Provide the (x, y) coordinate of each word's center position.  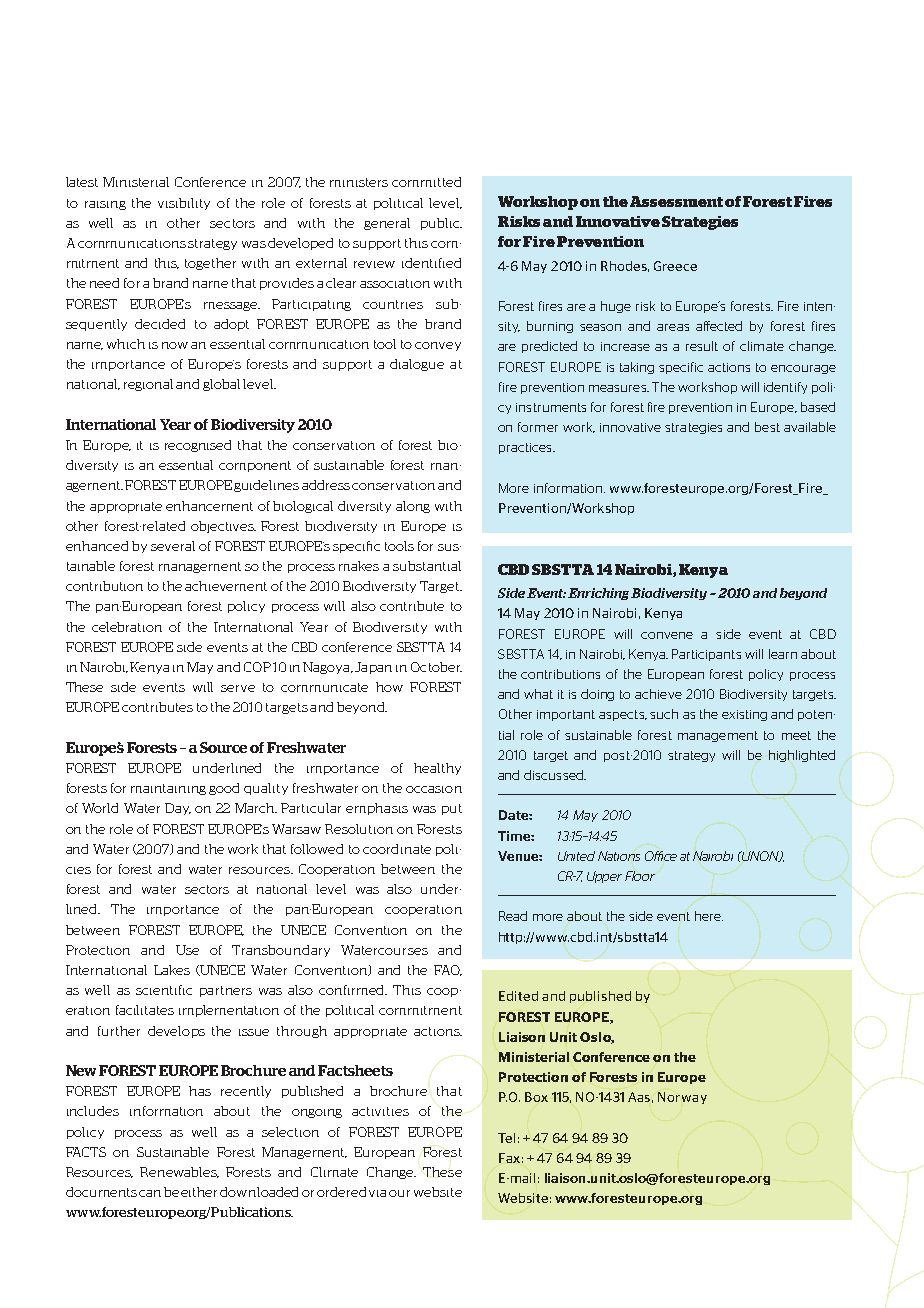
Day (178, 809)
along (413, 507)
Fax (509, 1158)
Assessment (676, 201)
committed (426, 182)
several (173, 546)
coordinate (397, 849)
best (767, 427)
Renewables (179, 1172)
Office (661, 856)
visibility (184, 204)
